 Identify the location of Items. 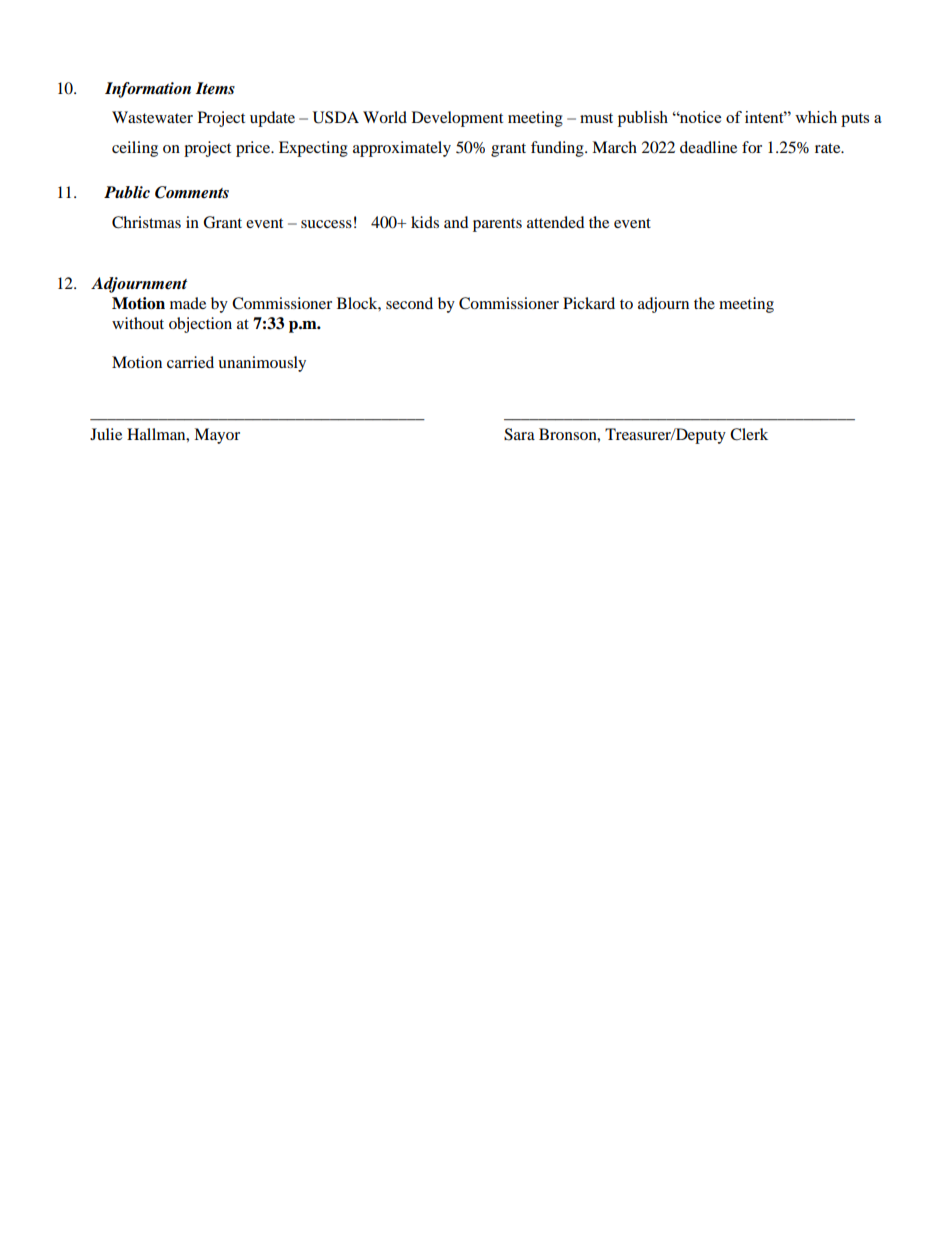
(215, 88).
